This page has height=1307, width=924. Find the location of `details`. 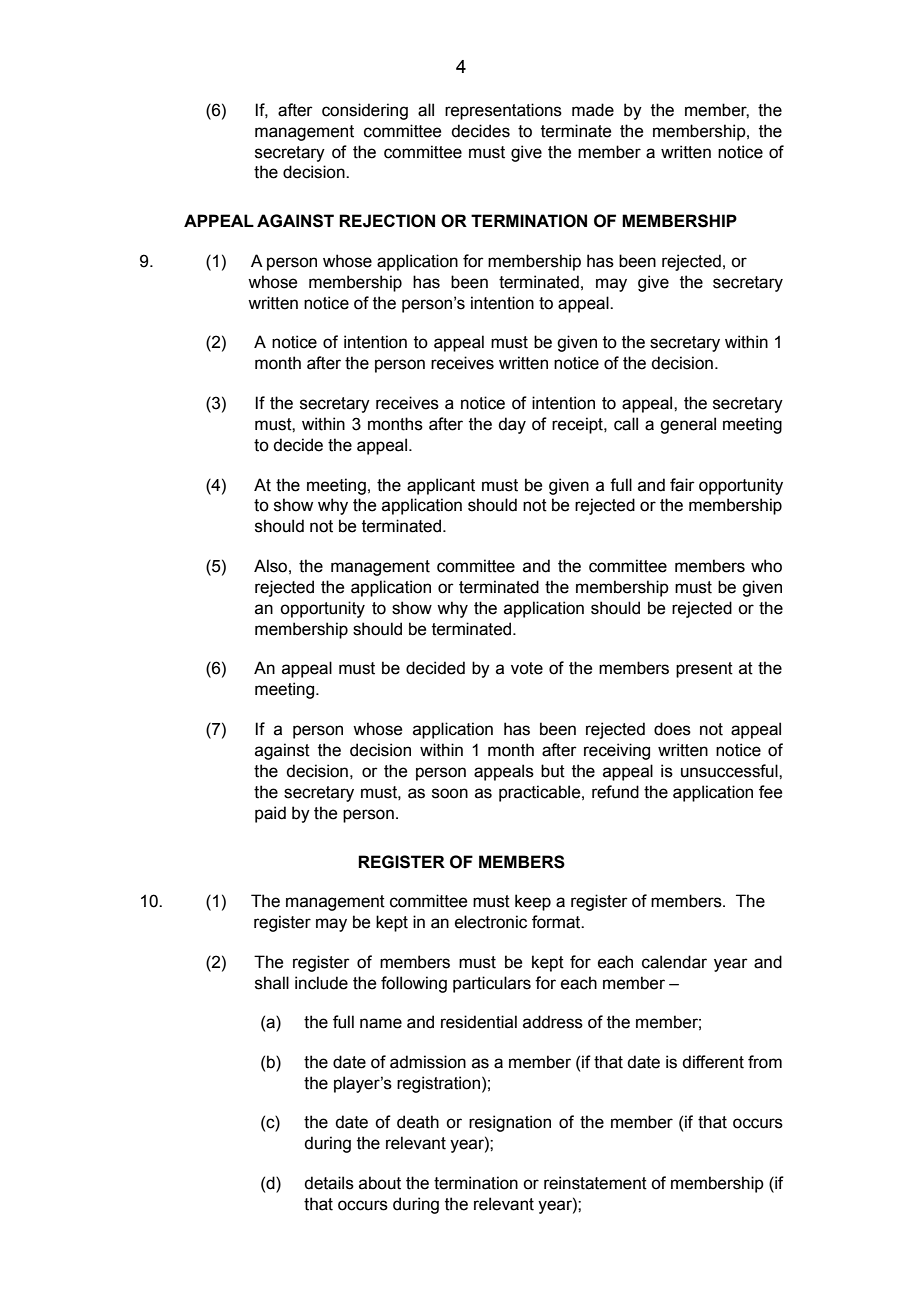

details is located at coordinates (329, 1183).
